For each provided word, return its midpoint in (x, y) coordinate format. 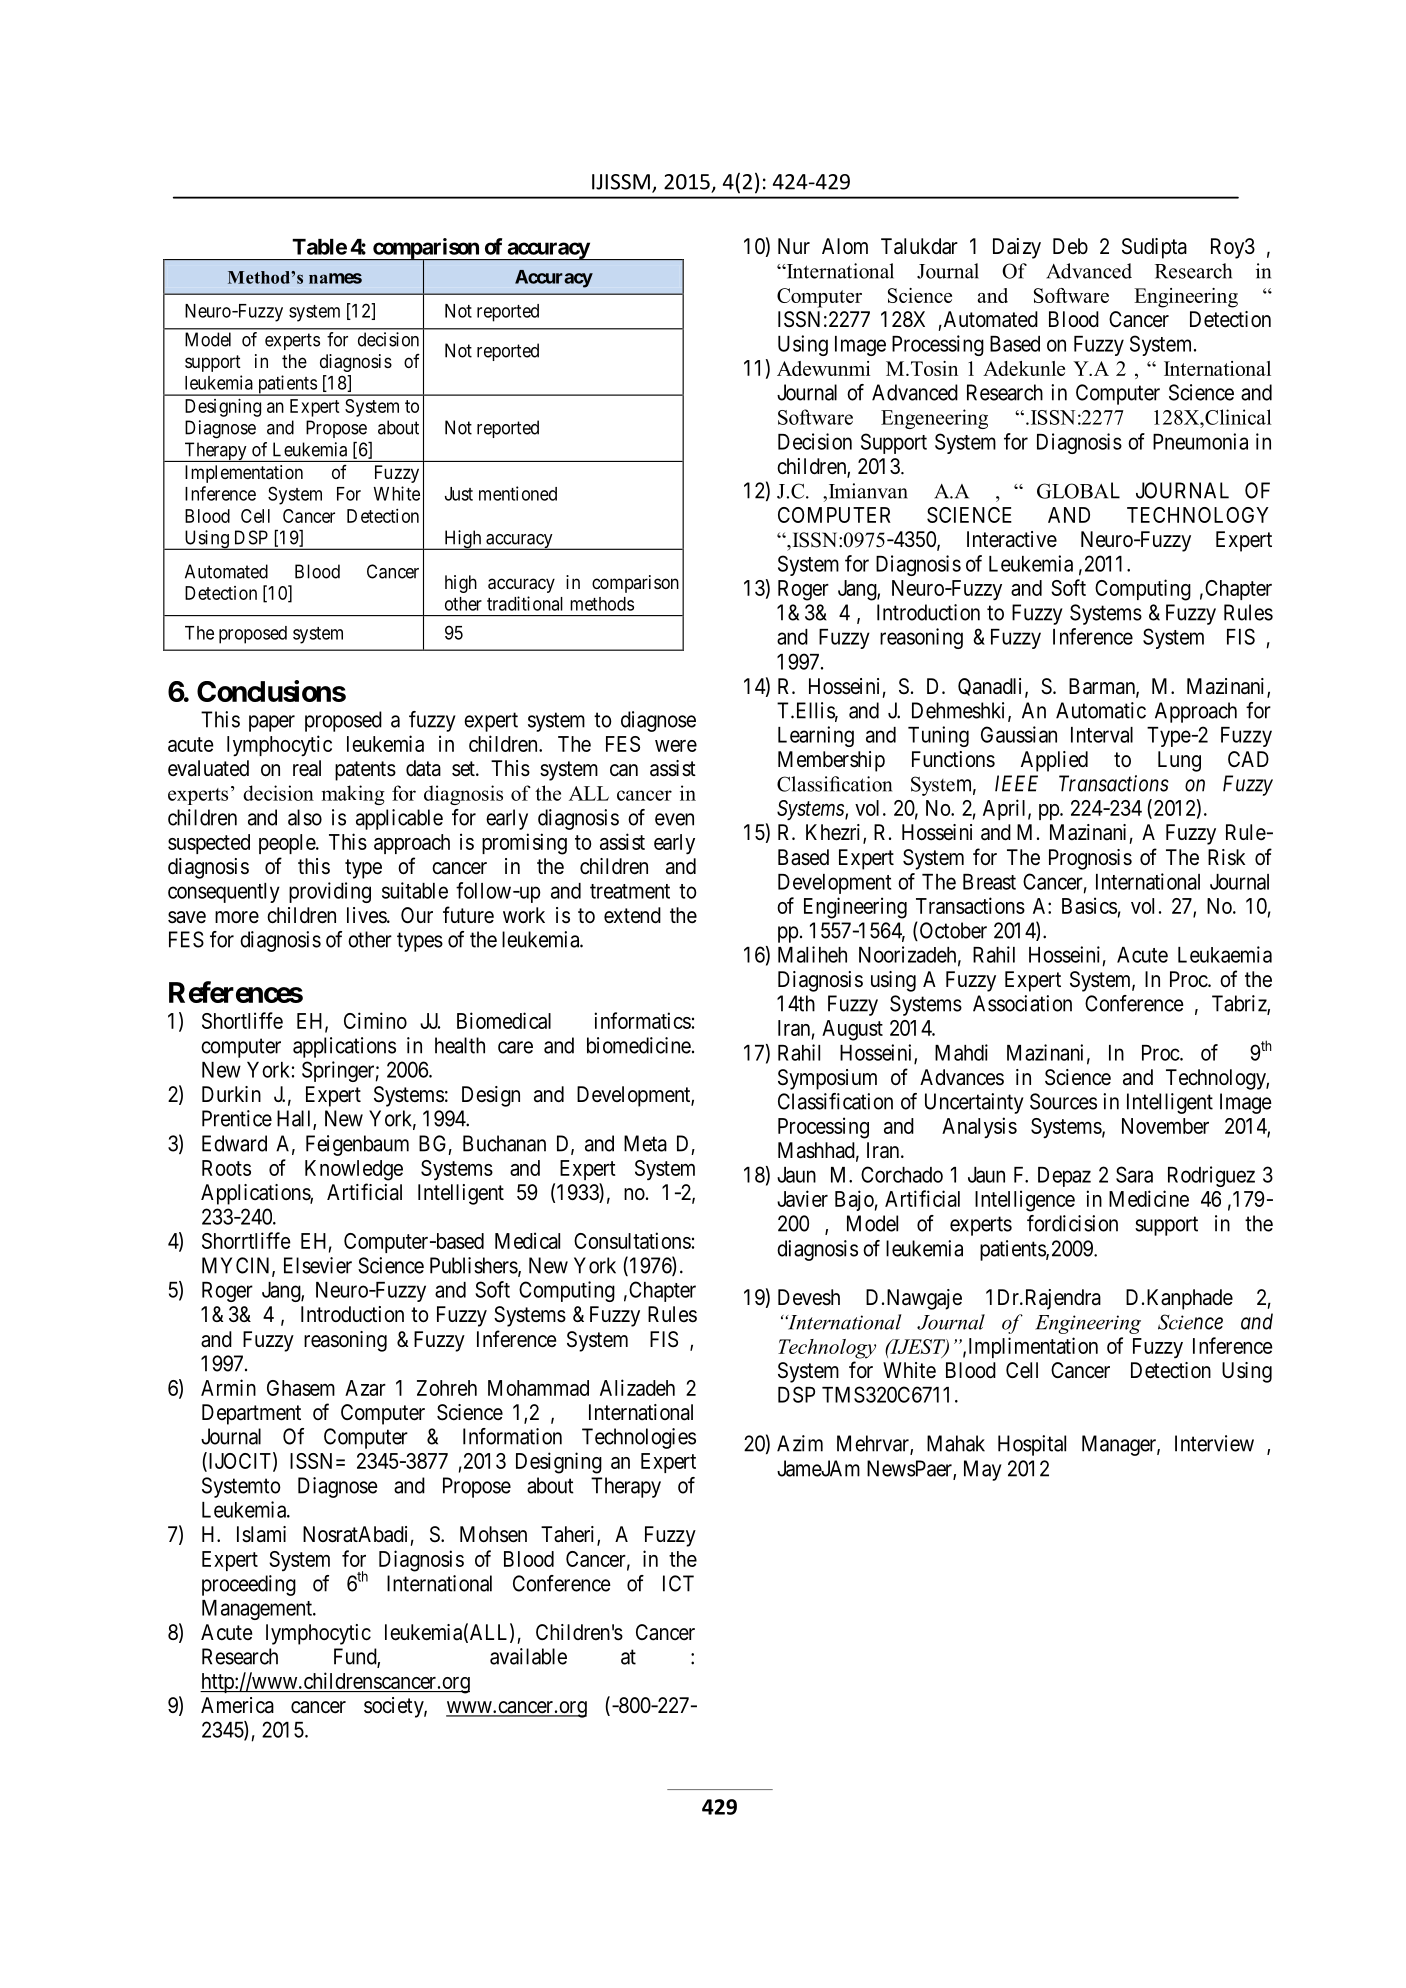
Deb (1070, 246)
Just (459, 494)
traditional (525, 603)
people (288, 844)
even (674, 819)
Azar (365, 1388)
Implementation (244, 474)
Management (258, 1610)
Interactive (1012, 539)
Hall (295, 1119)
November (1165, 1126)
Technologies (639, 1438)
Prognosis (1090, 859)
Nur (794, 246)
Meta (645, 1143)
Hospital (1032, 1445)
